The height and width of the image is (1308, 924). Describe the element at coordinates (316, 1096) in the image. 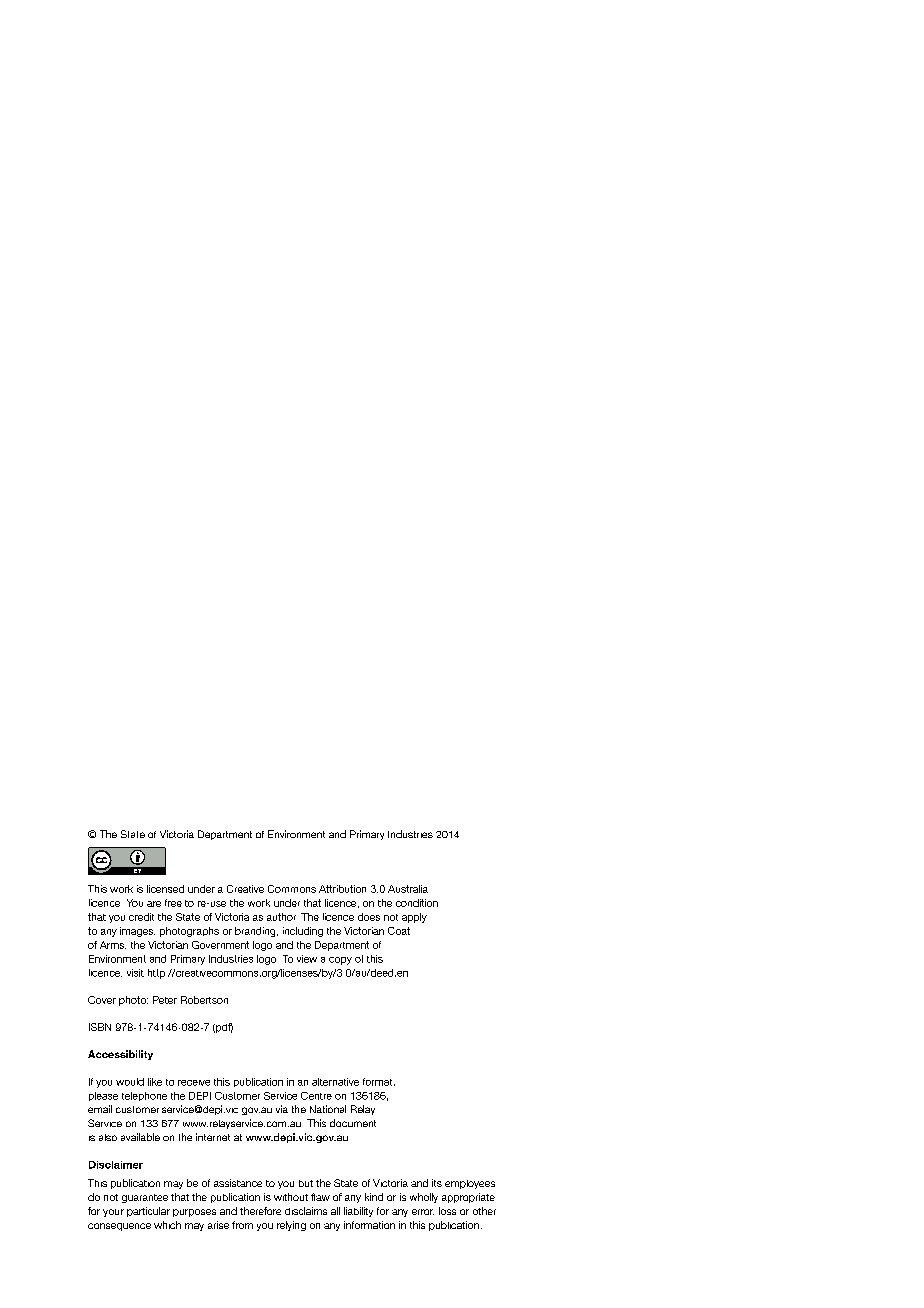

I see `Centre` at that location.
